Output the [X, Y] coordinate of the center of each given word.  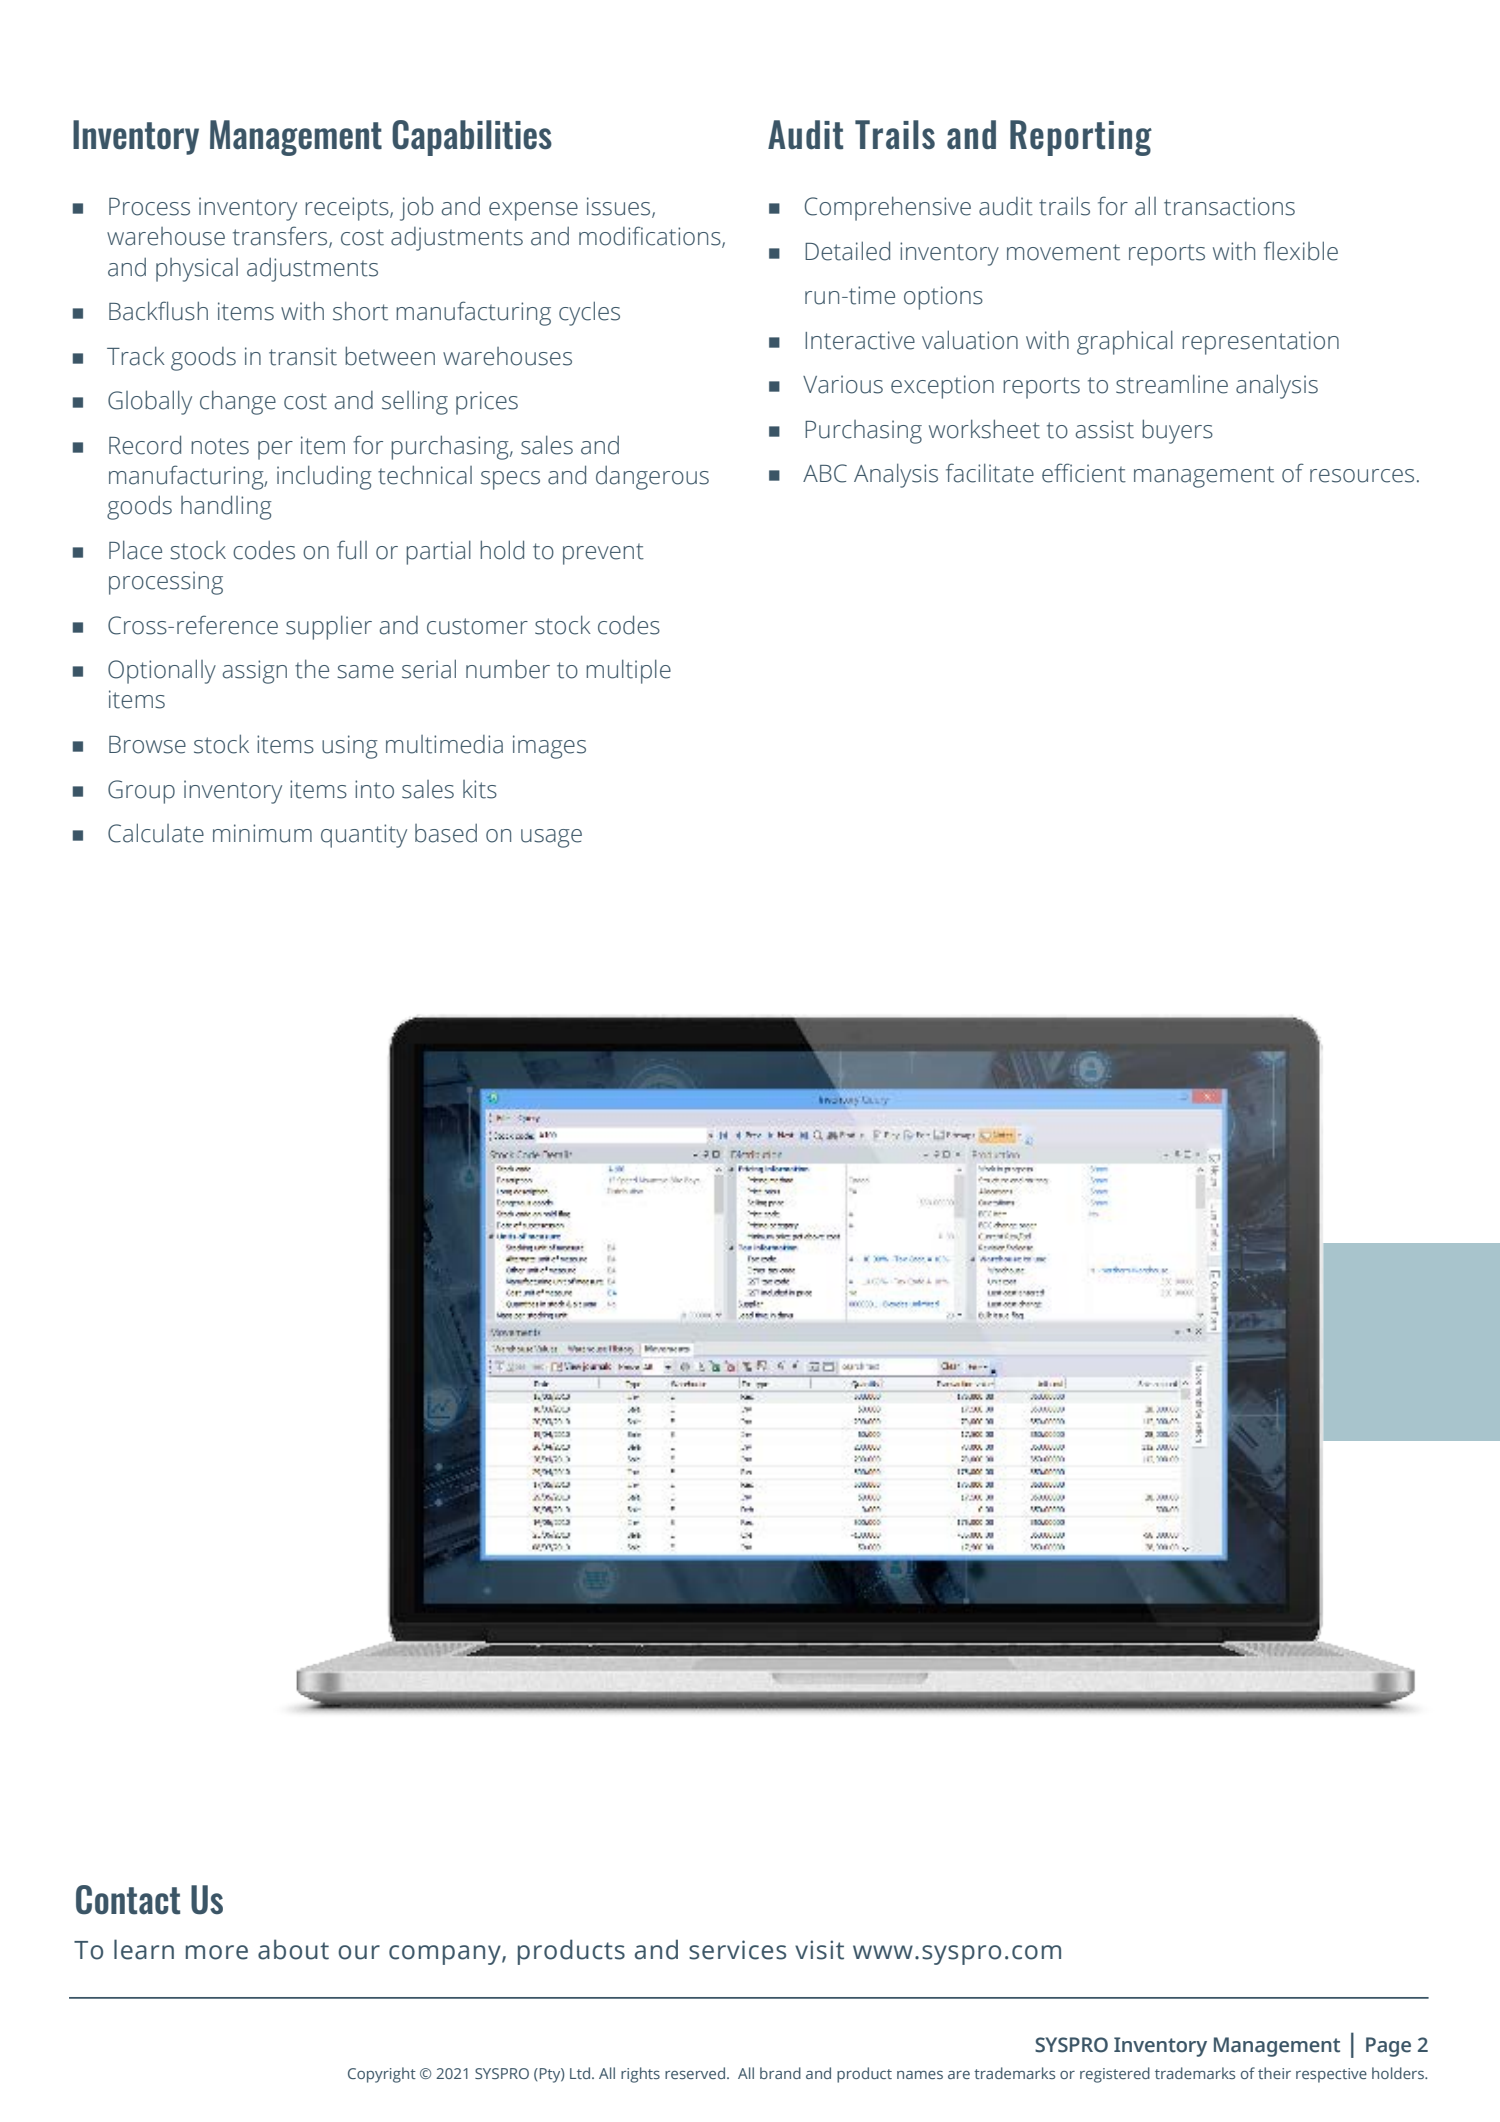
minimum [262, 833]
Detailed [847, 251]
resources [1362, 476]
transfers [281, 237]
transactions [1229, 206]
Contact [128, 1900]
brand [780, 2073]
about [293, 1949]
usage [551, 838]
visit [819, 1950]
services [737, 1950]
